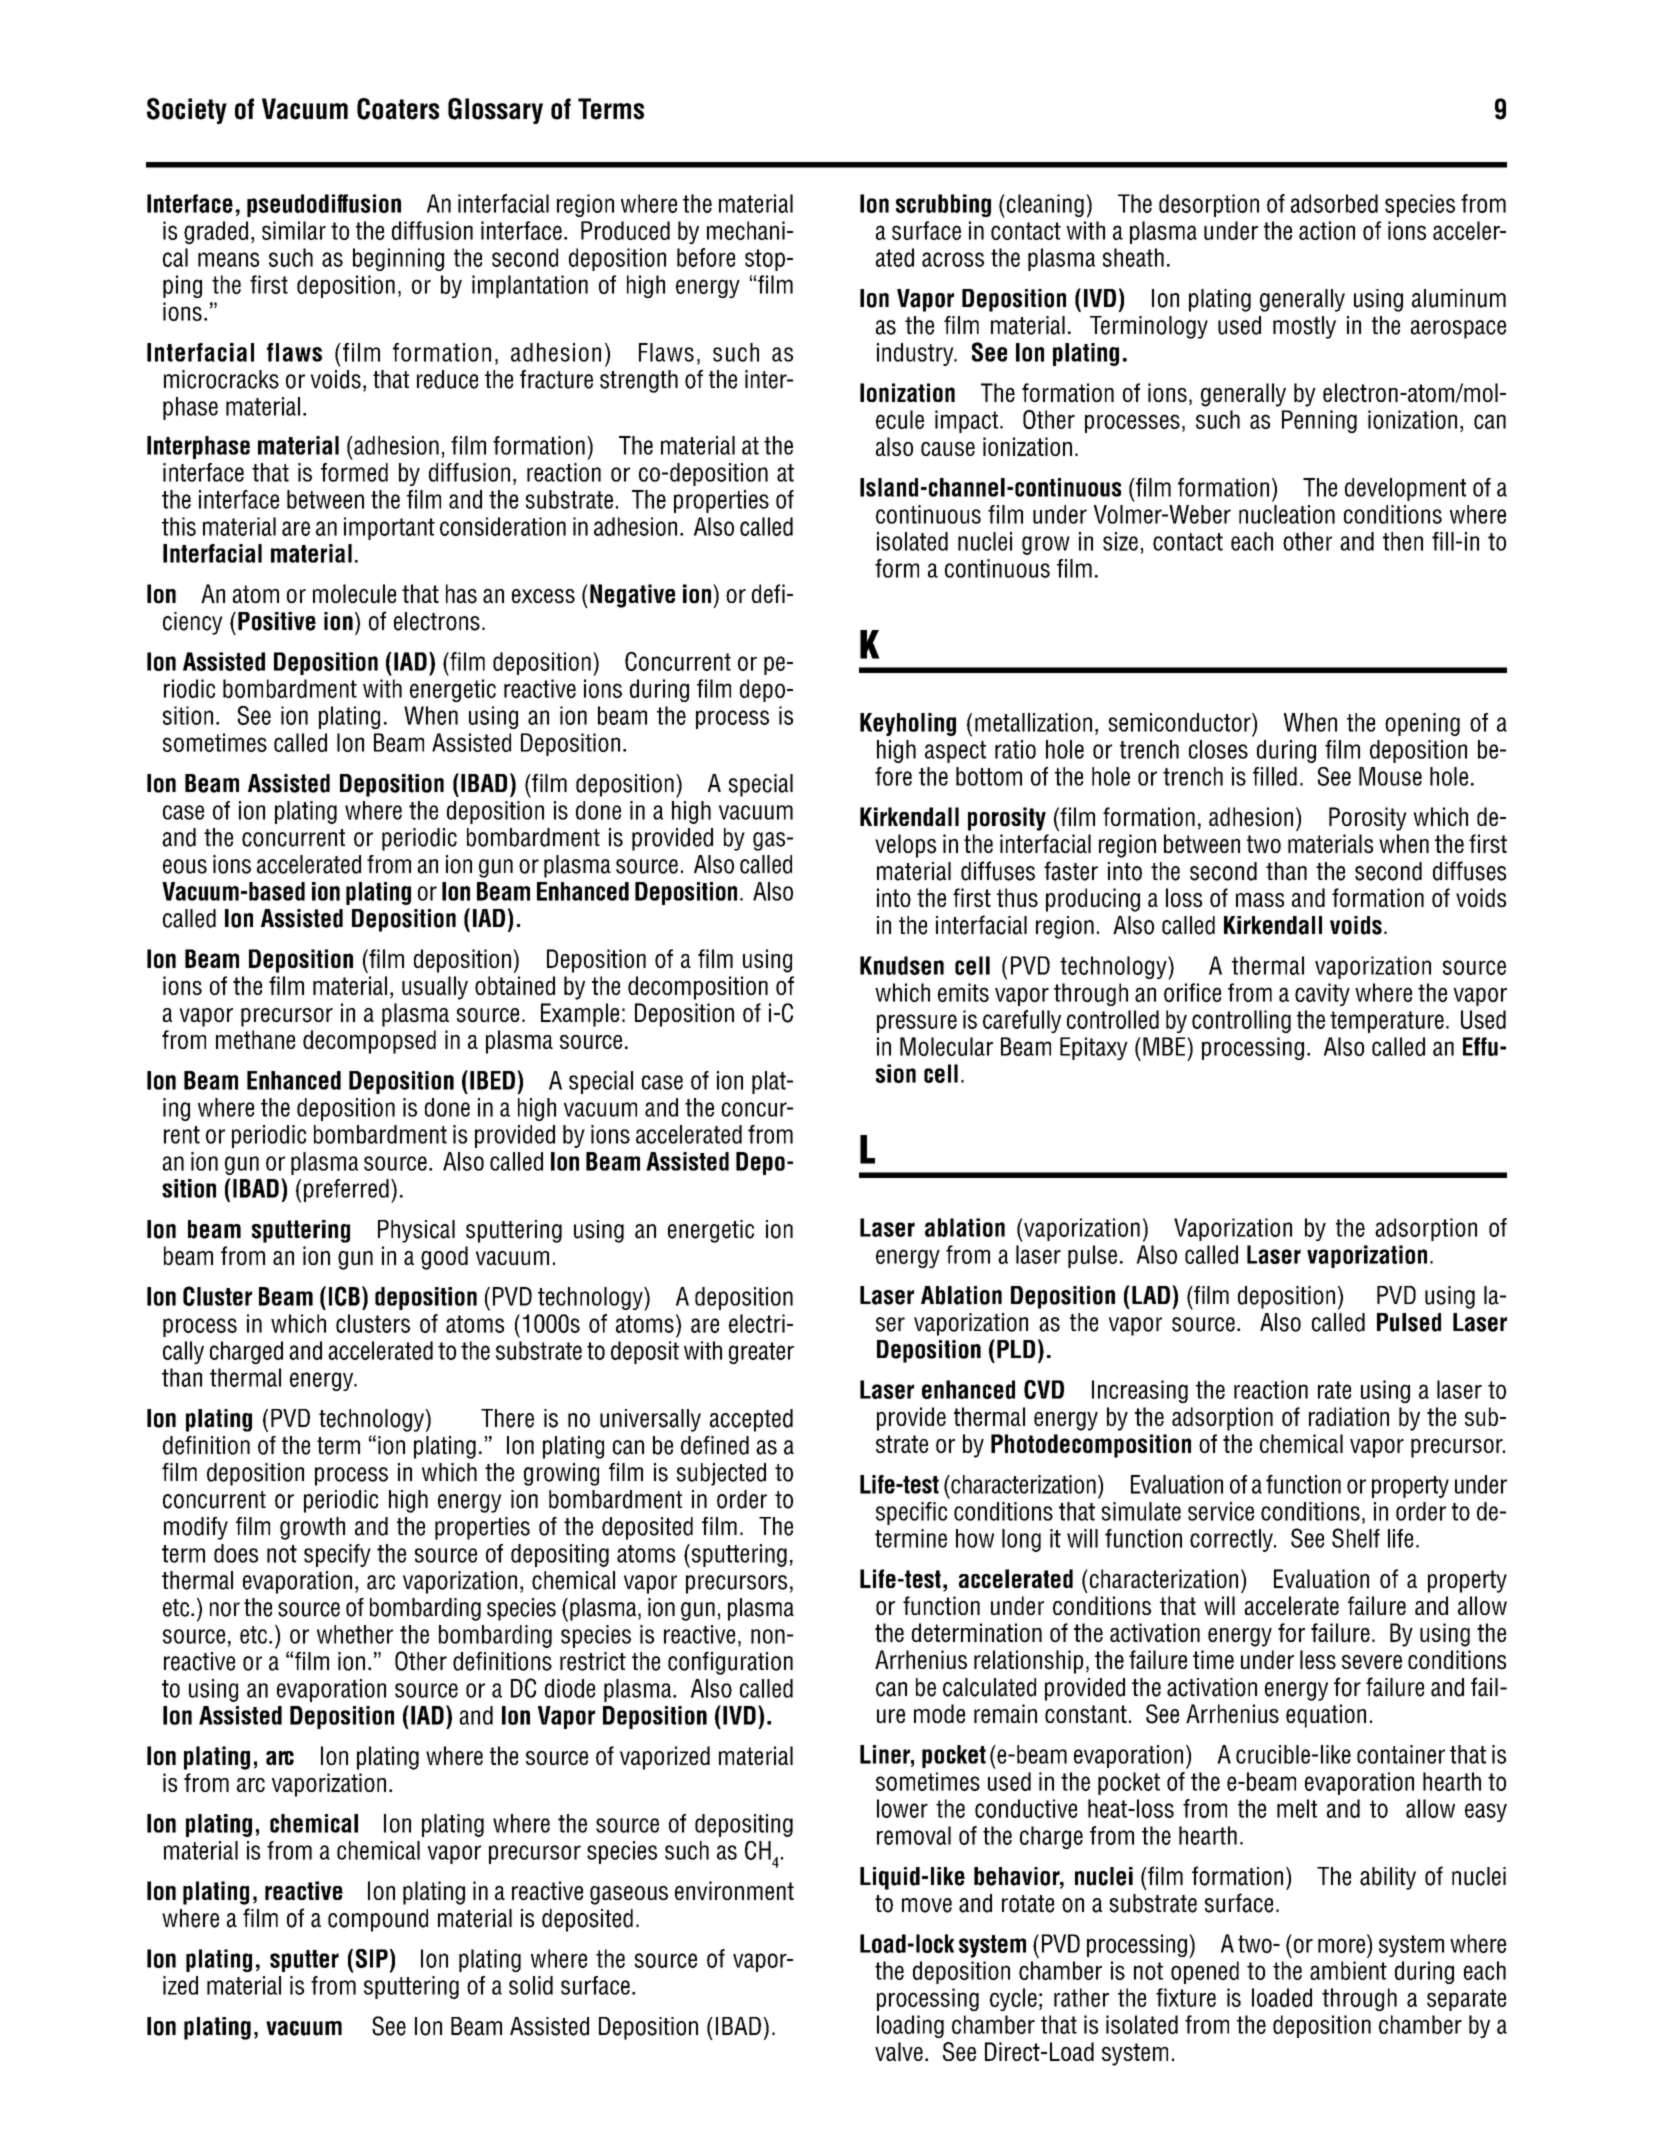 This screenshot has height=2140, width=1653. I want to click on similar, so click(294, 230).
